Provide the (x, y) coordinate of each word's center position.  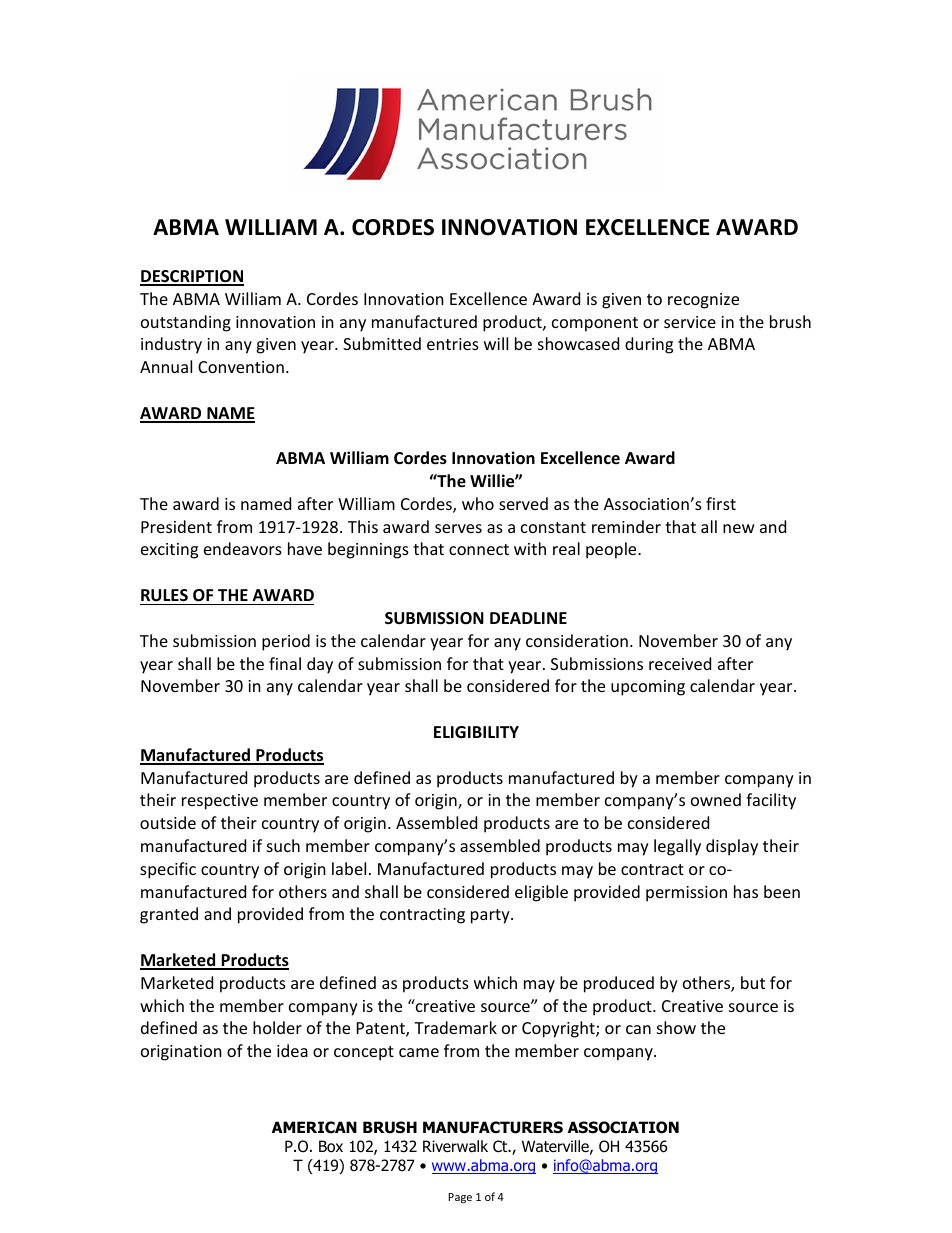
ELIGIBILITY (476, 732)
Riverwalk (455, 1146)
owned (716, 799)
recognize (703, 301)
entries (453, 344)
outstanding (186, 323)
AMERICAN (314, 1127)
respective (220, 802)
